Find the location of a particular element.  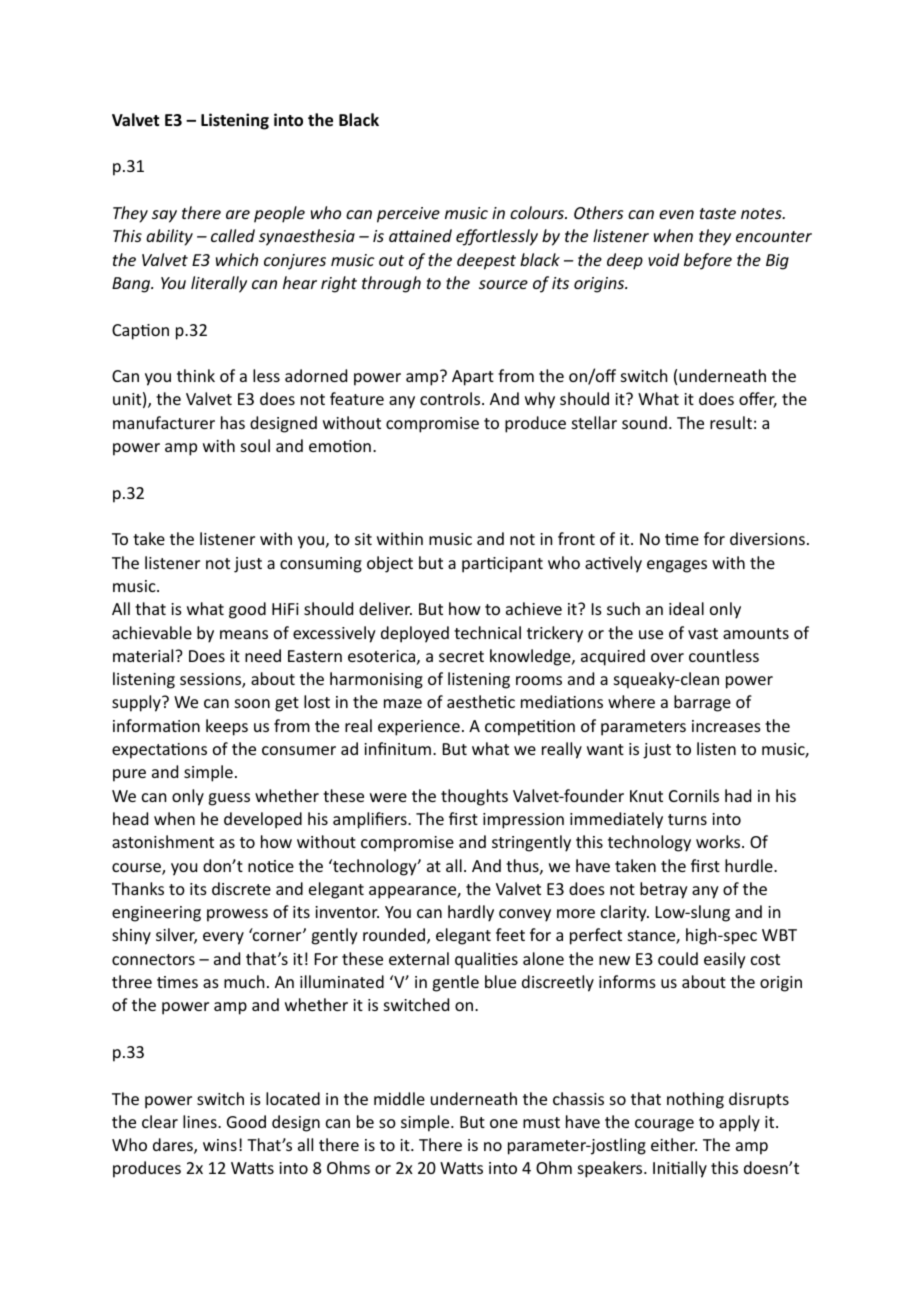

called is located at coordinates (233, 235).
